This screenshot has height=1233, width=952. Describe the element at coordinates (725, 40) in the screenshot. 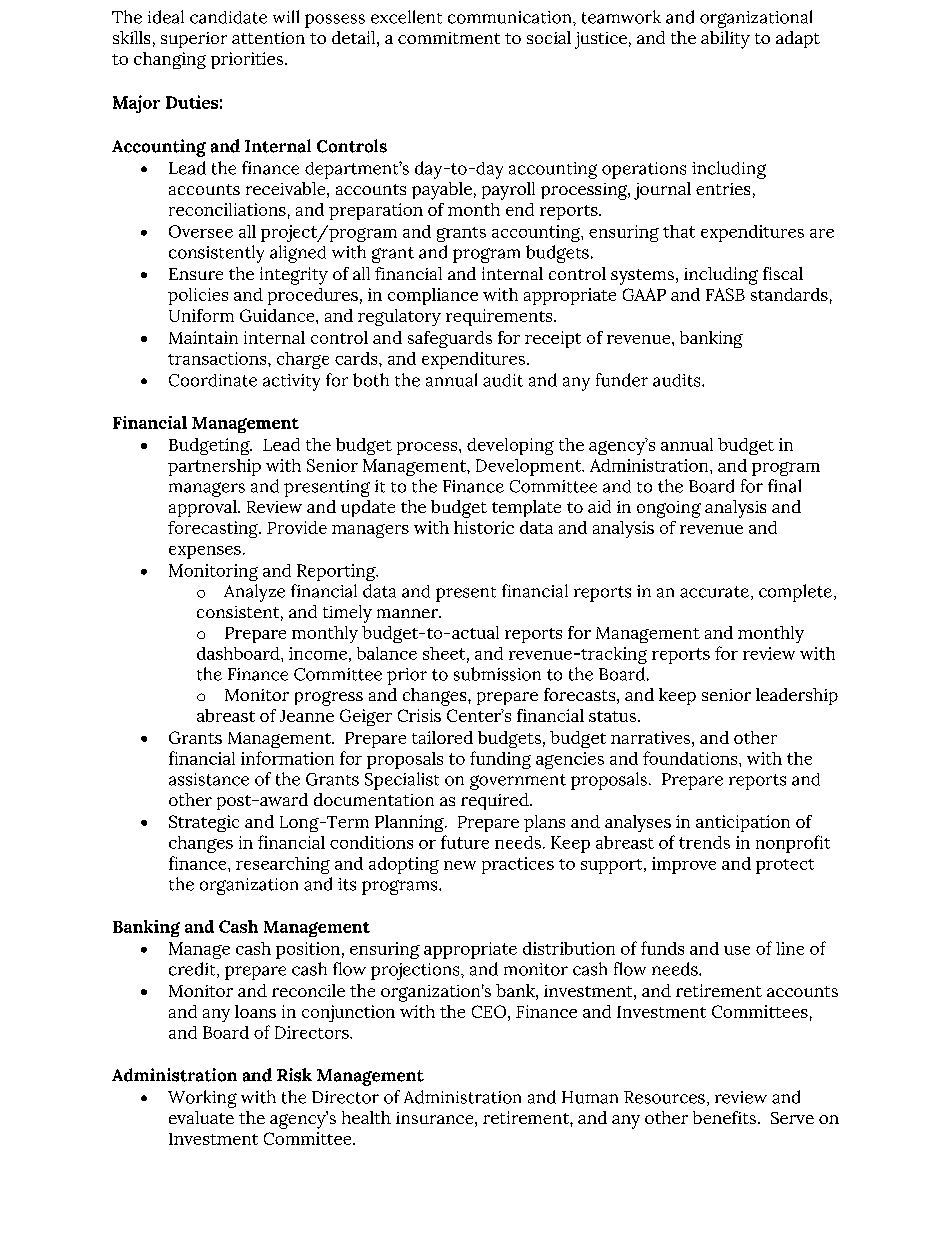

I see `ability` at that location.
